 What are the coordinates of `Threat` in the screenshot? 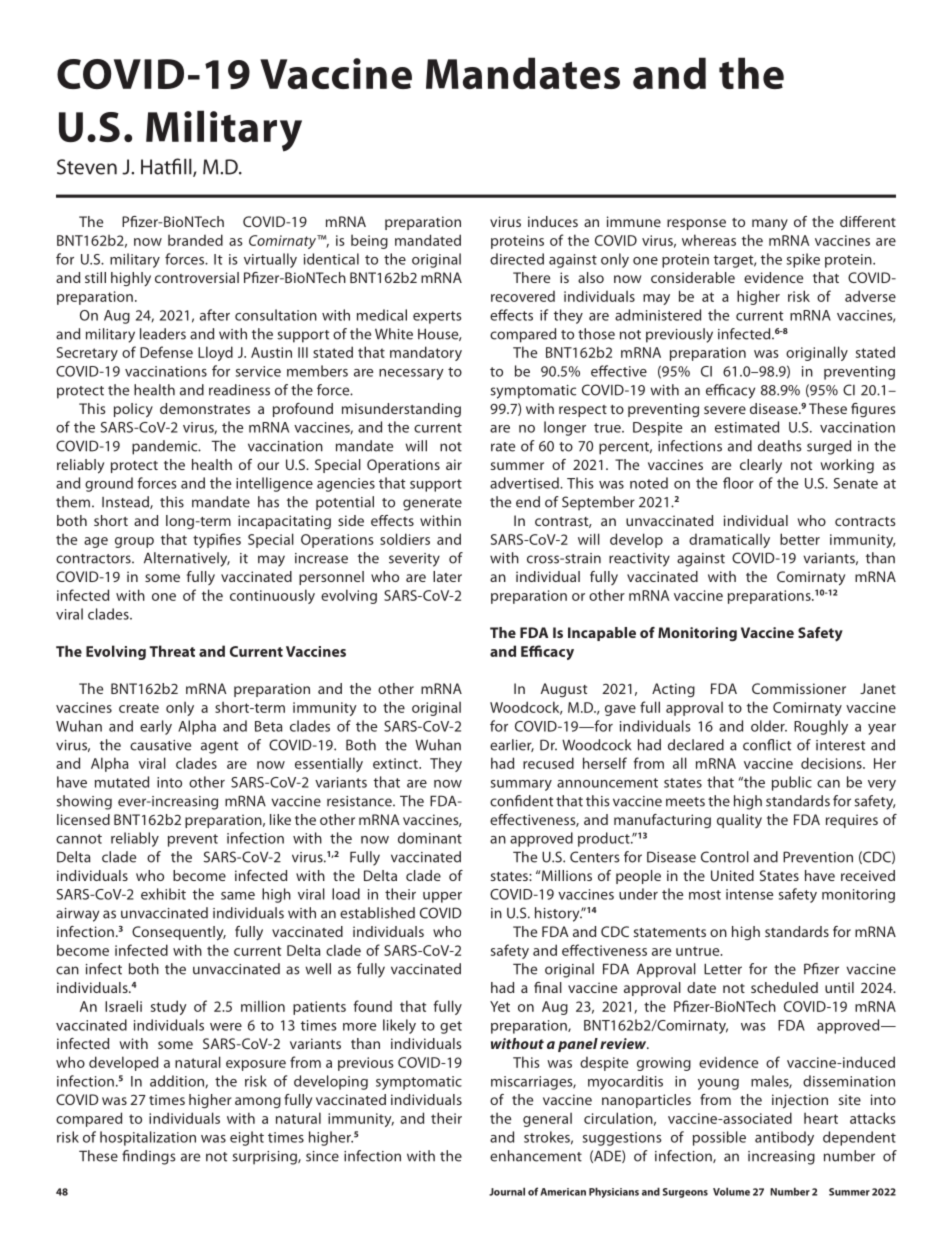 It's located at (172, 651).
